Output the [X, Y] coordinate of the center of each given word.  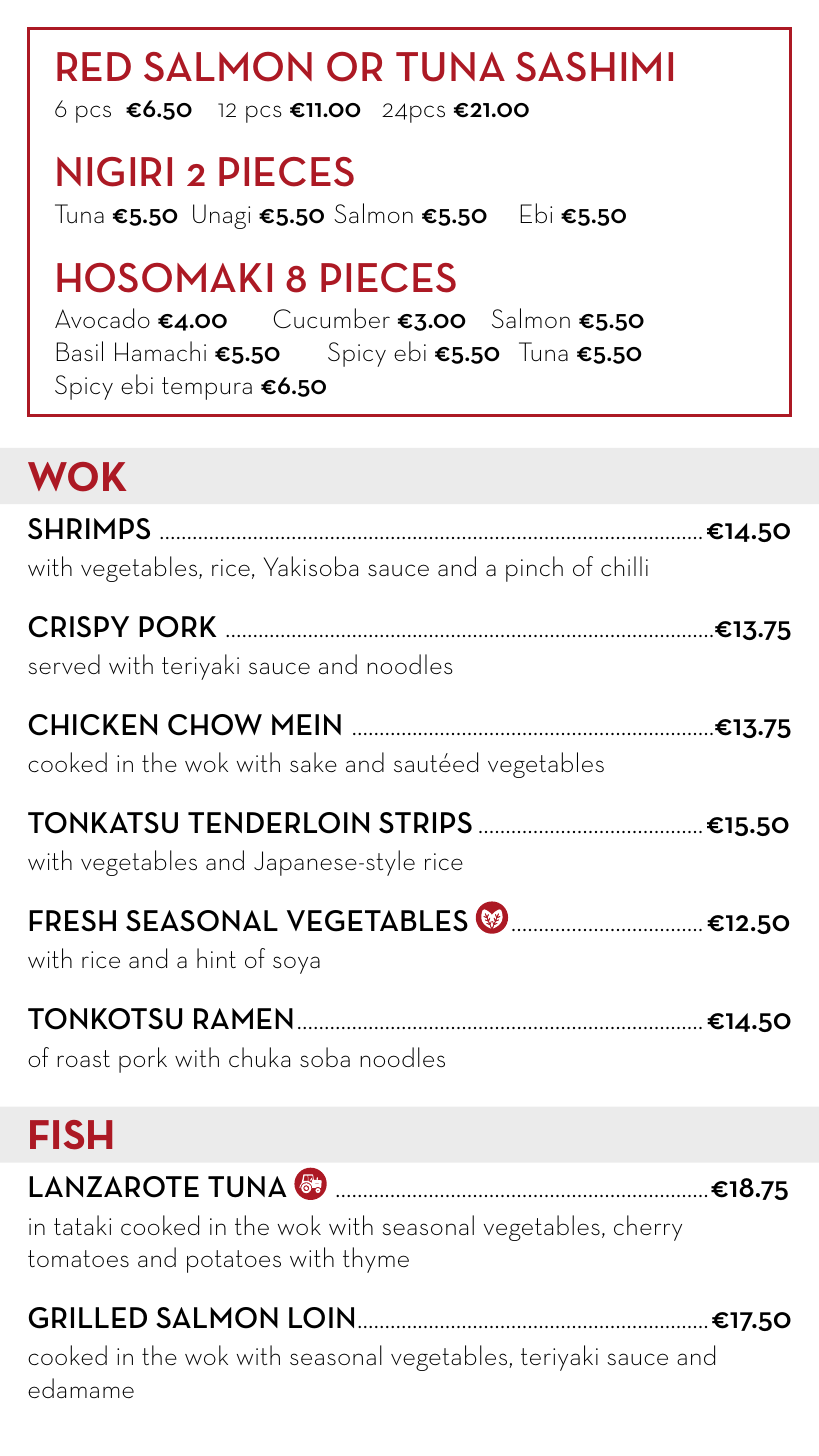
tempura [207, 388]
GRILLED [88, 1318]
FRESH [72, 921]
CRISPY [79, 627]
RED [94, 66]
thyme [376, 1260]
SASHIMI [594, 67]
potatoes [234, 1261]
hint [216, 958]
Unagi [221, 216]
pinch [534, 569]
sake [313, 762]
